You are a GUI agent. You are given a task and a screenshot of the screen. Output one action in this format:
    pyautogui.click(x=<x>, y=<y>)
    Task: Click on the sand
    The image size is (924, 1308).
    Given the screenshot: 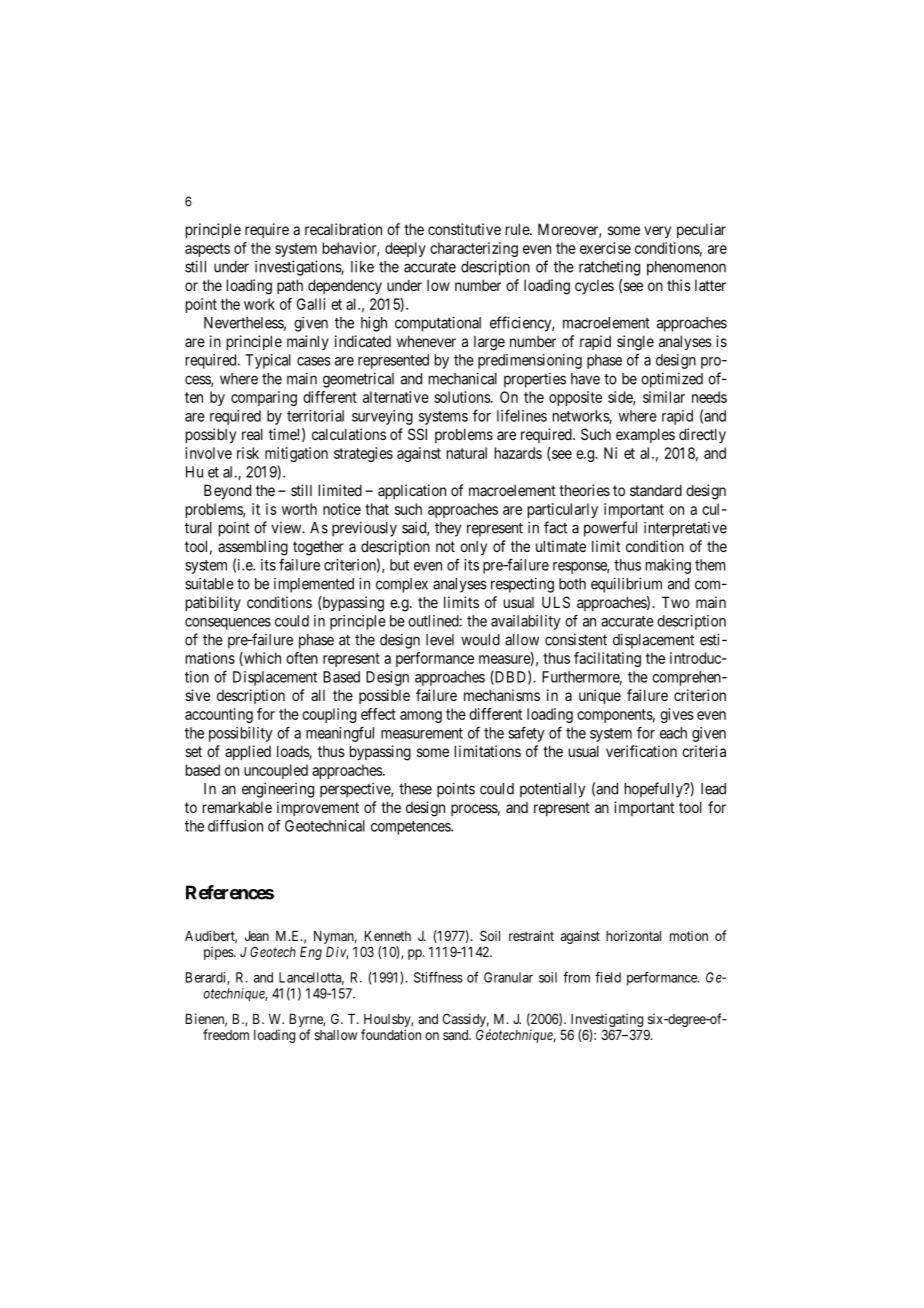 What is the action you would take?
    pyautogui.click(x=457, y=1035)
